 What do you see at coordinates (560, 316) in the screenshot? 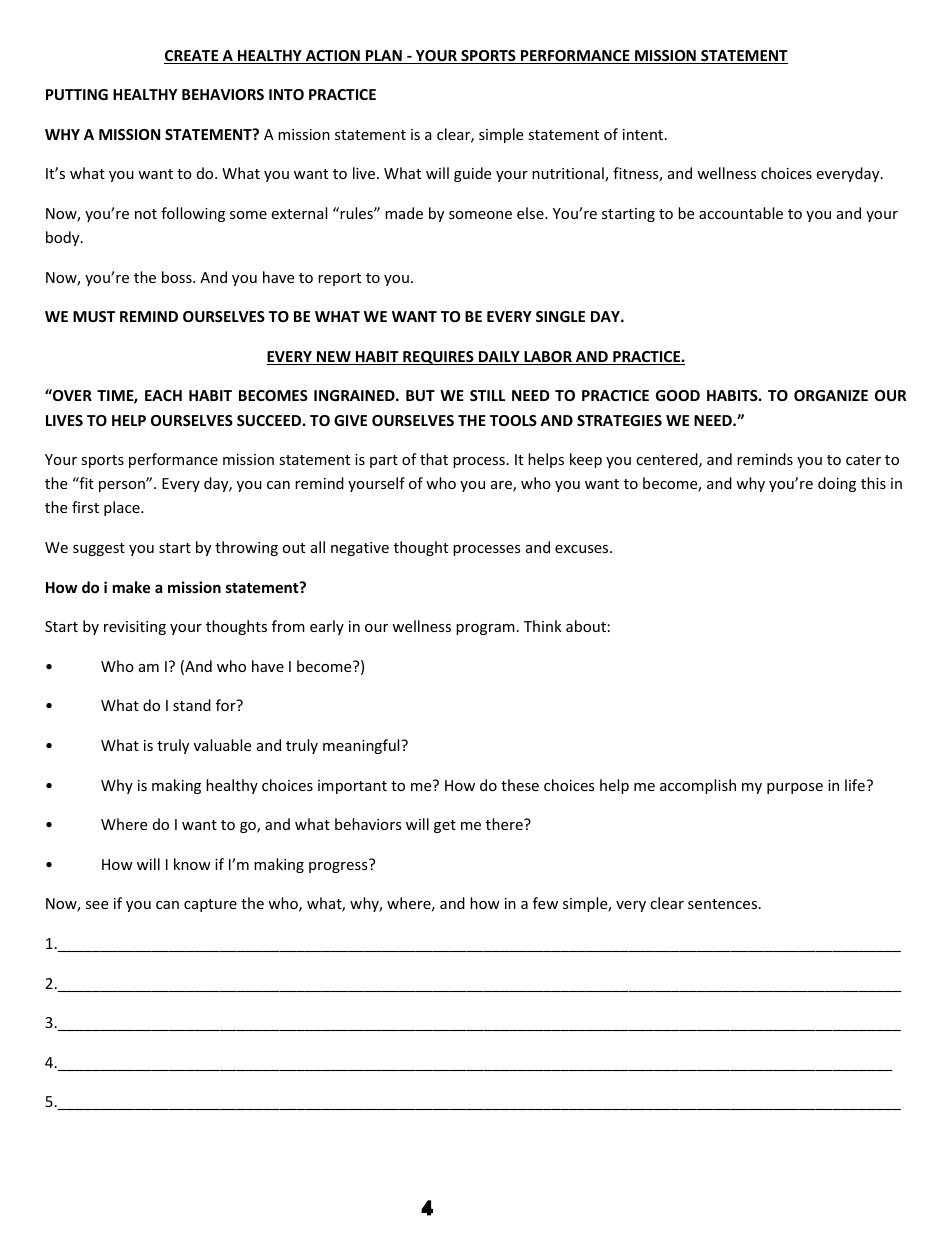
I see `SINGLE` at bounding box center [560, 316].
